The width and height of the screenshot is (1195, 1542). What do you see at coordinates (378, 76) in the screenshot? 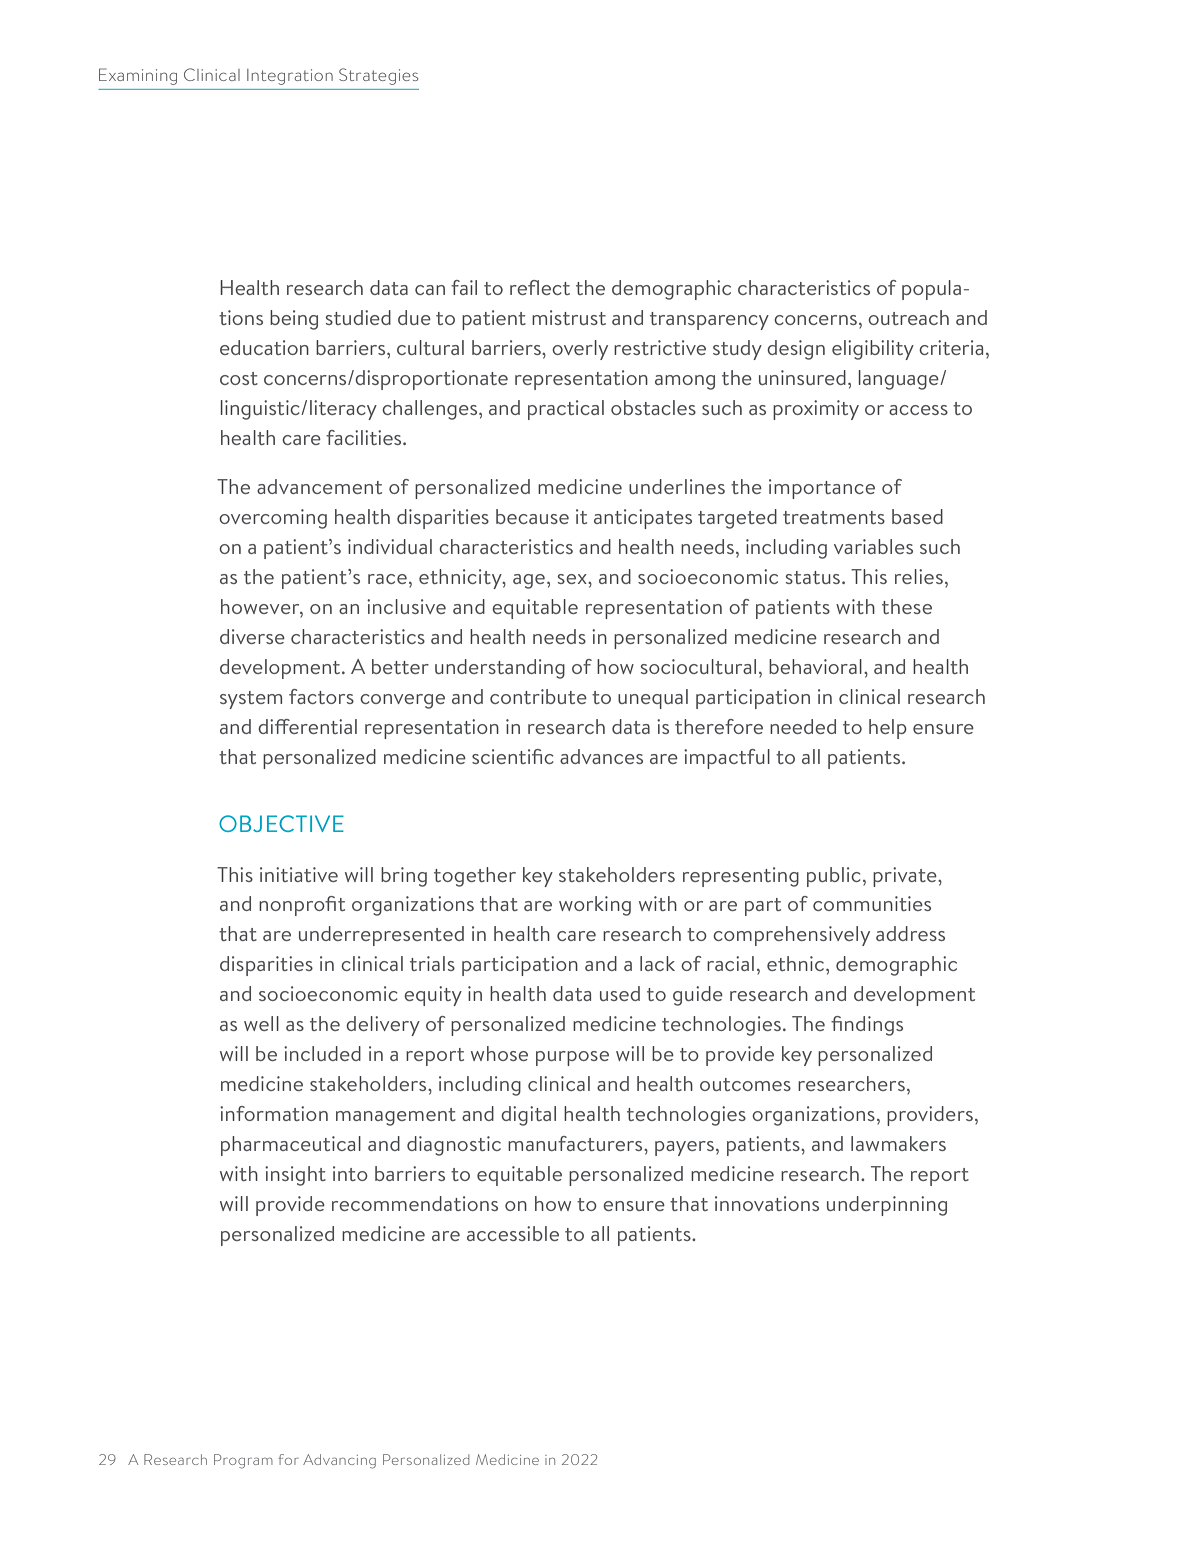
I see `Strategies` at bounding box center [378, 76].
